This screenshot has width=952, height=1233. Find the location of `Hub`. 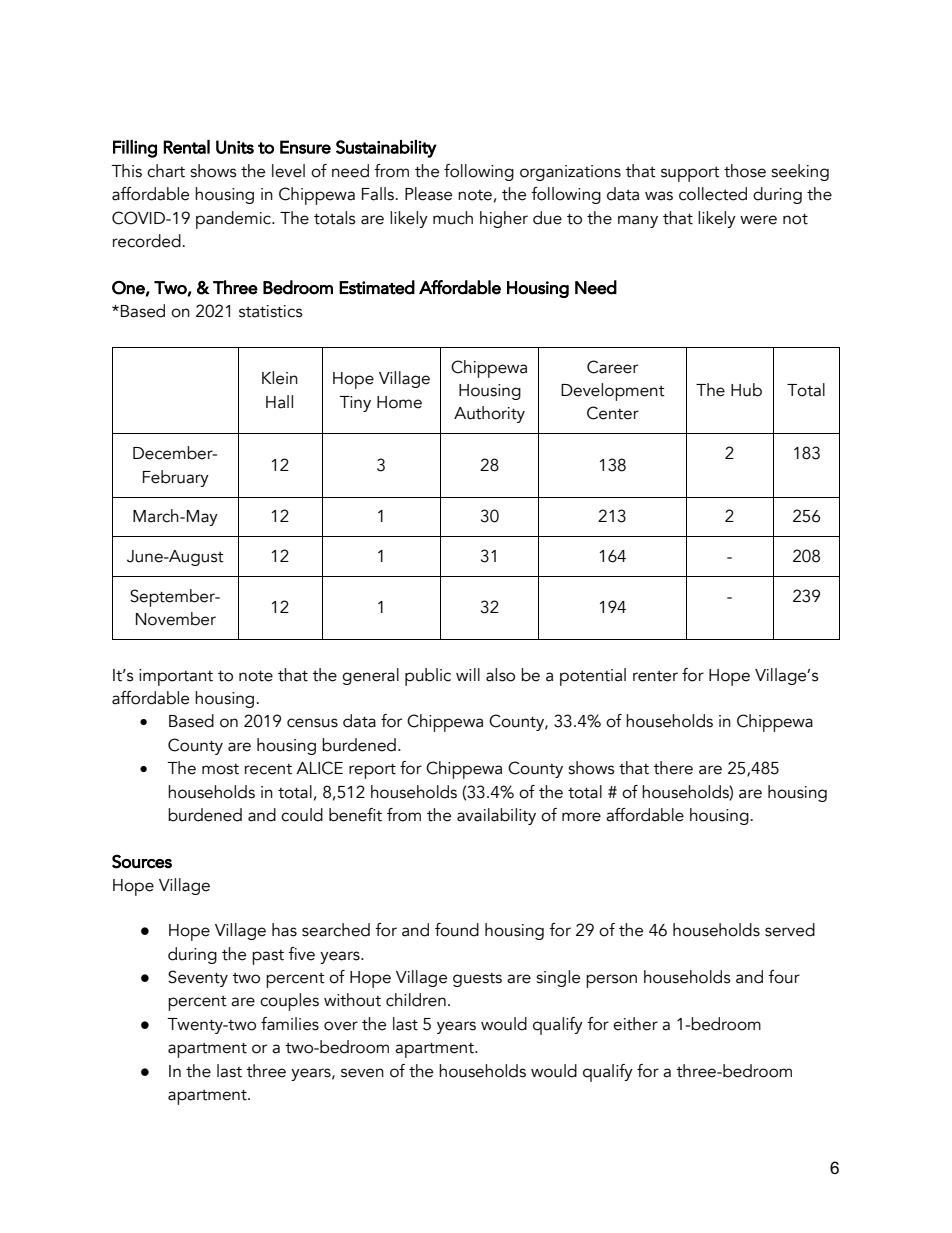

Hub is located at coordinates (746, 390).
